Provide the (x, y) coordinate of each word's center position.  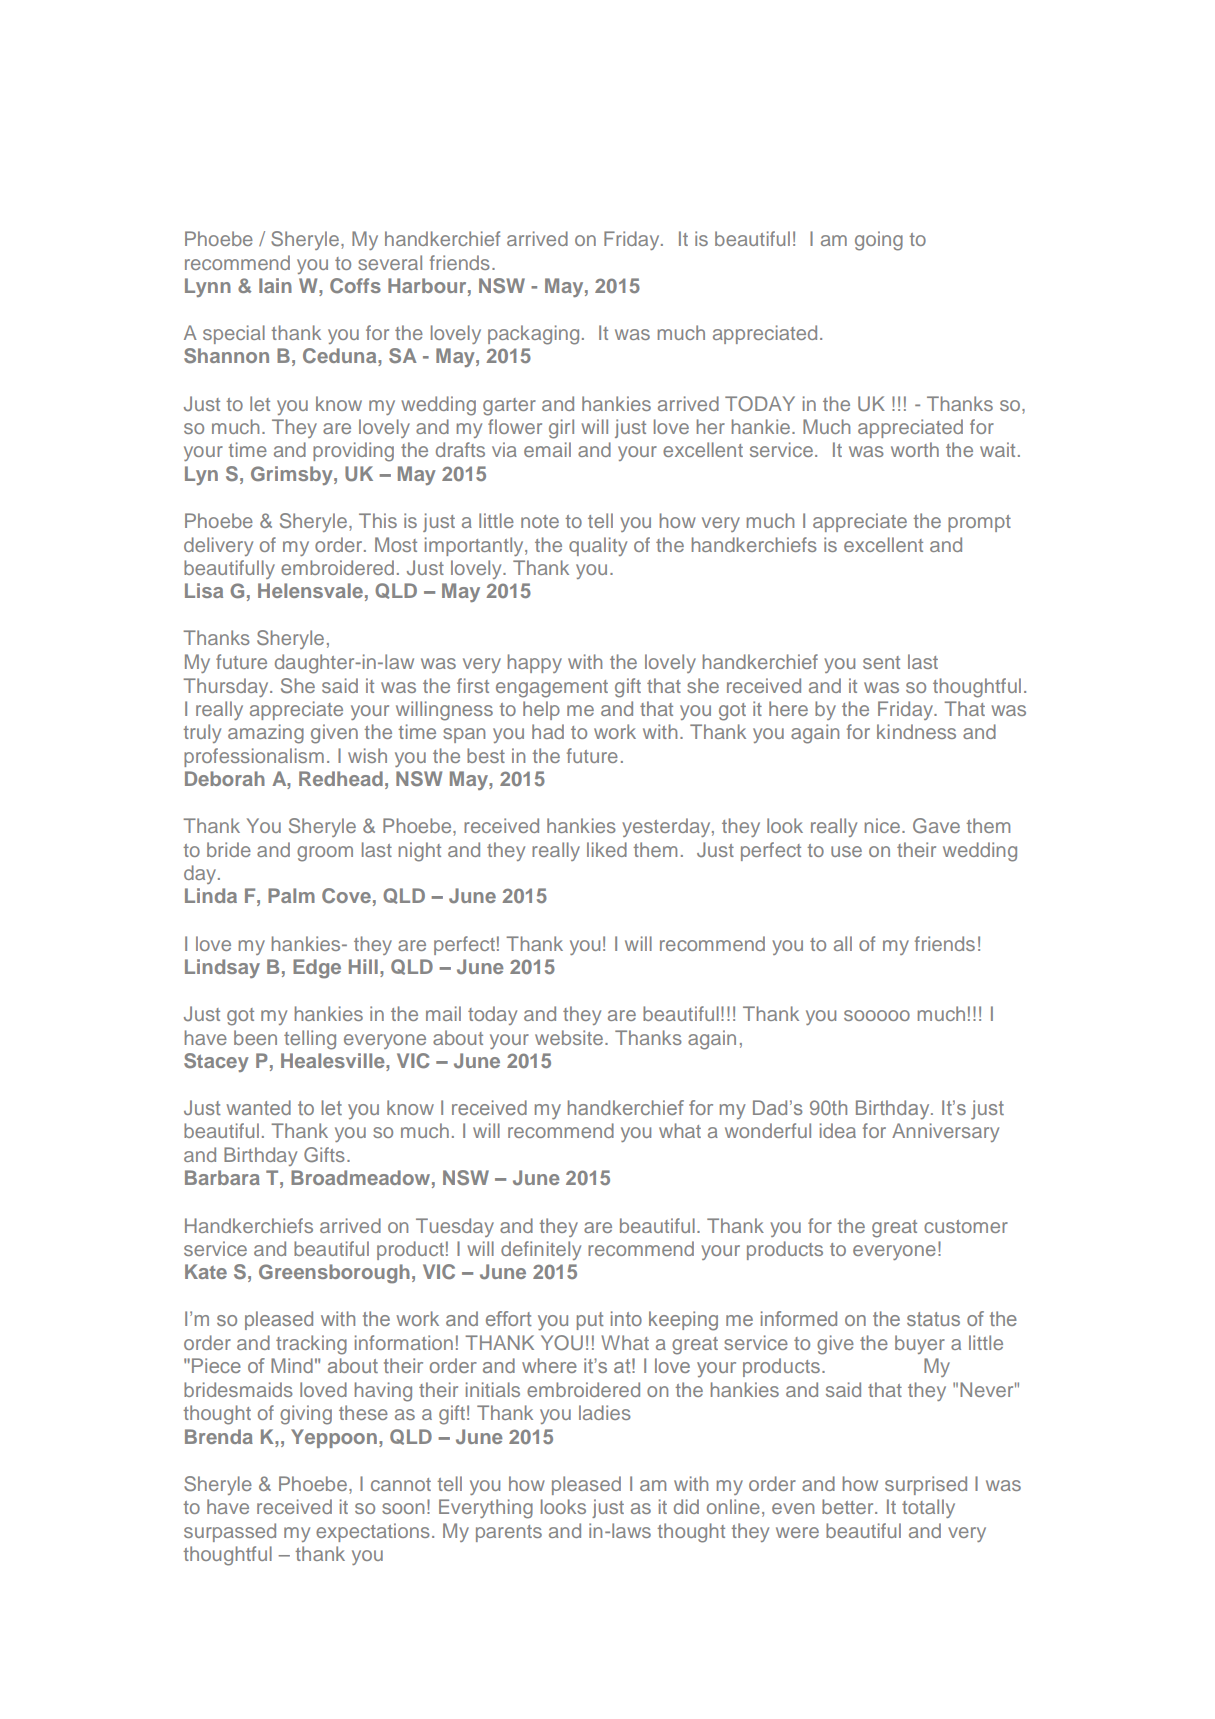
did (686, 1506)
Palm (291, 895)
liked (607, 849)
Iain (275, 285)
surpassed (230, 1532)
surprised (926, 1485)
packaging (533, 335)
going (879, 241)
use (846, 851)
